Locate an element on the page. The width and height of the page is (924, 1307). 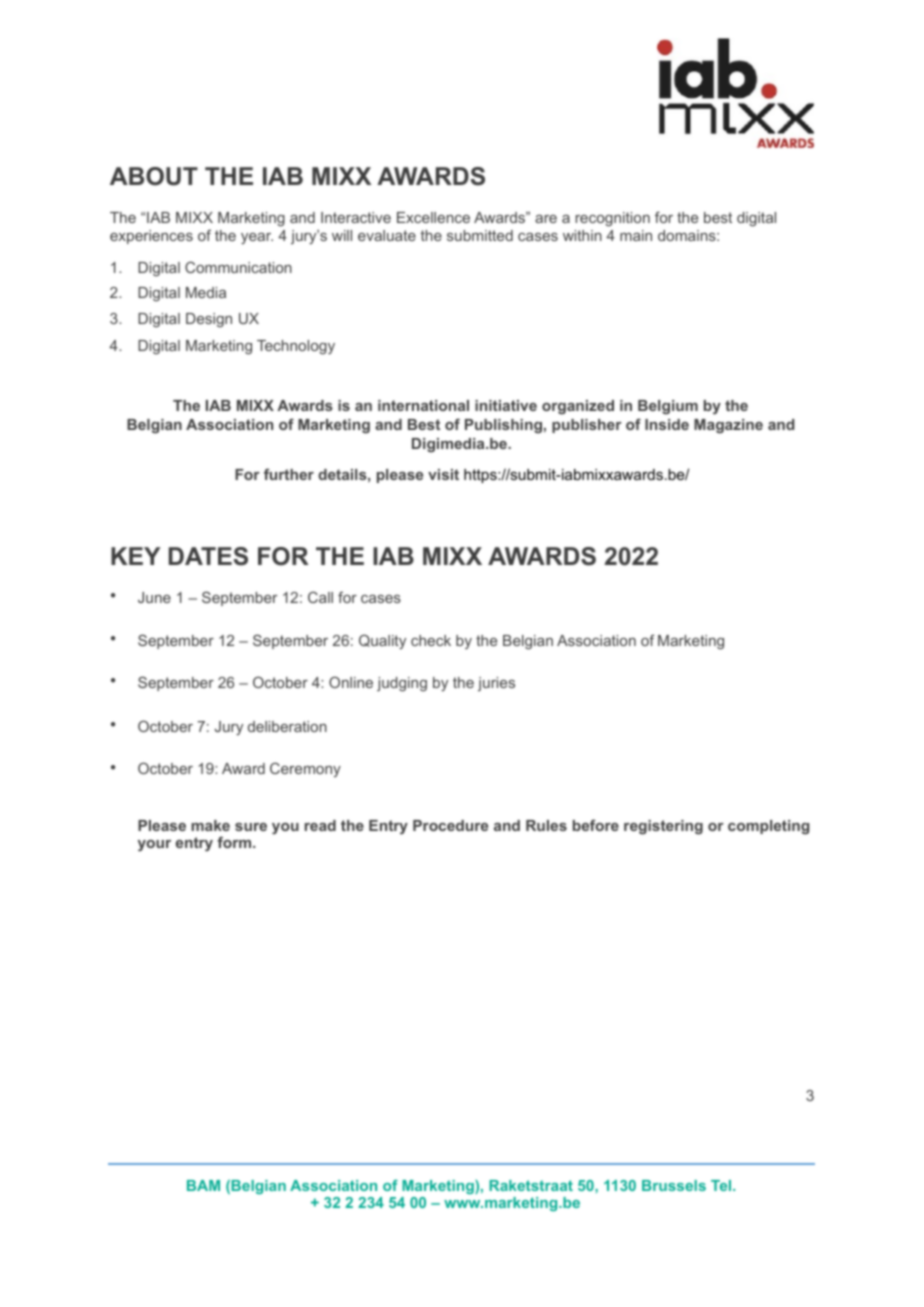
juries is located at coordinates (496, 684).
